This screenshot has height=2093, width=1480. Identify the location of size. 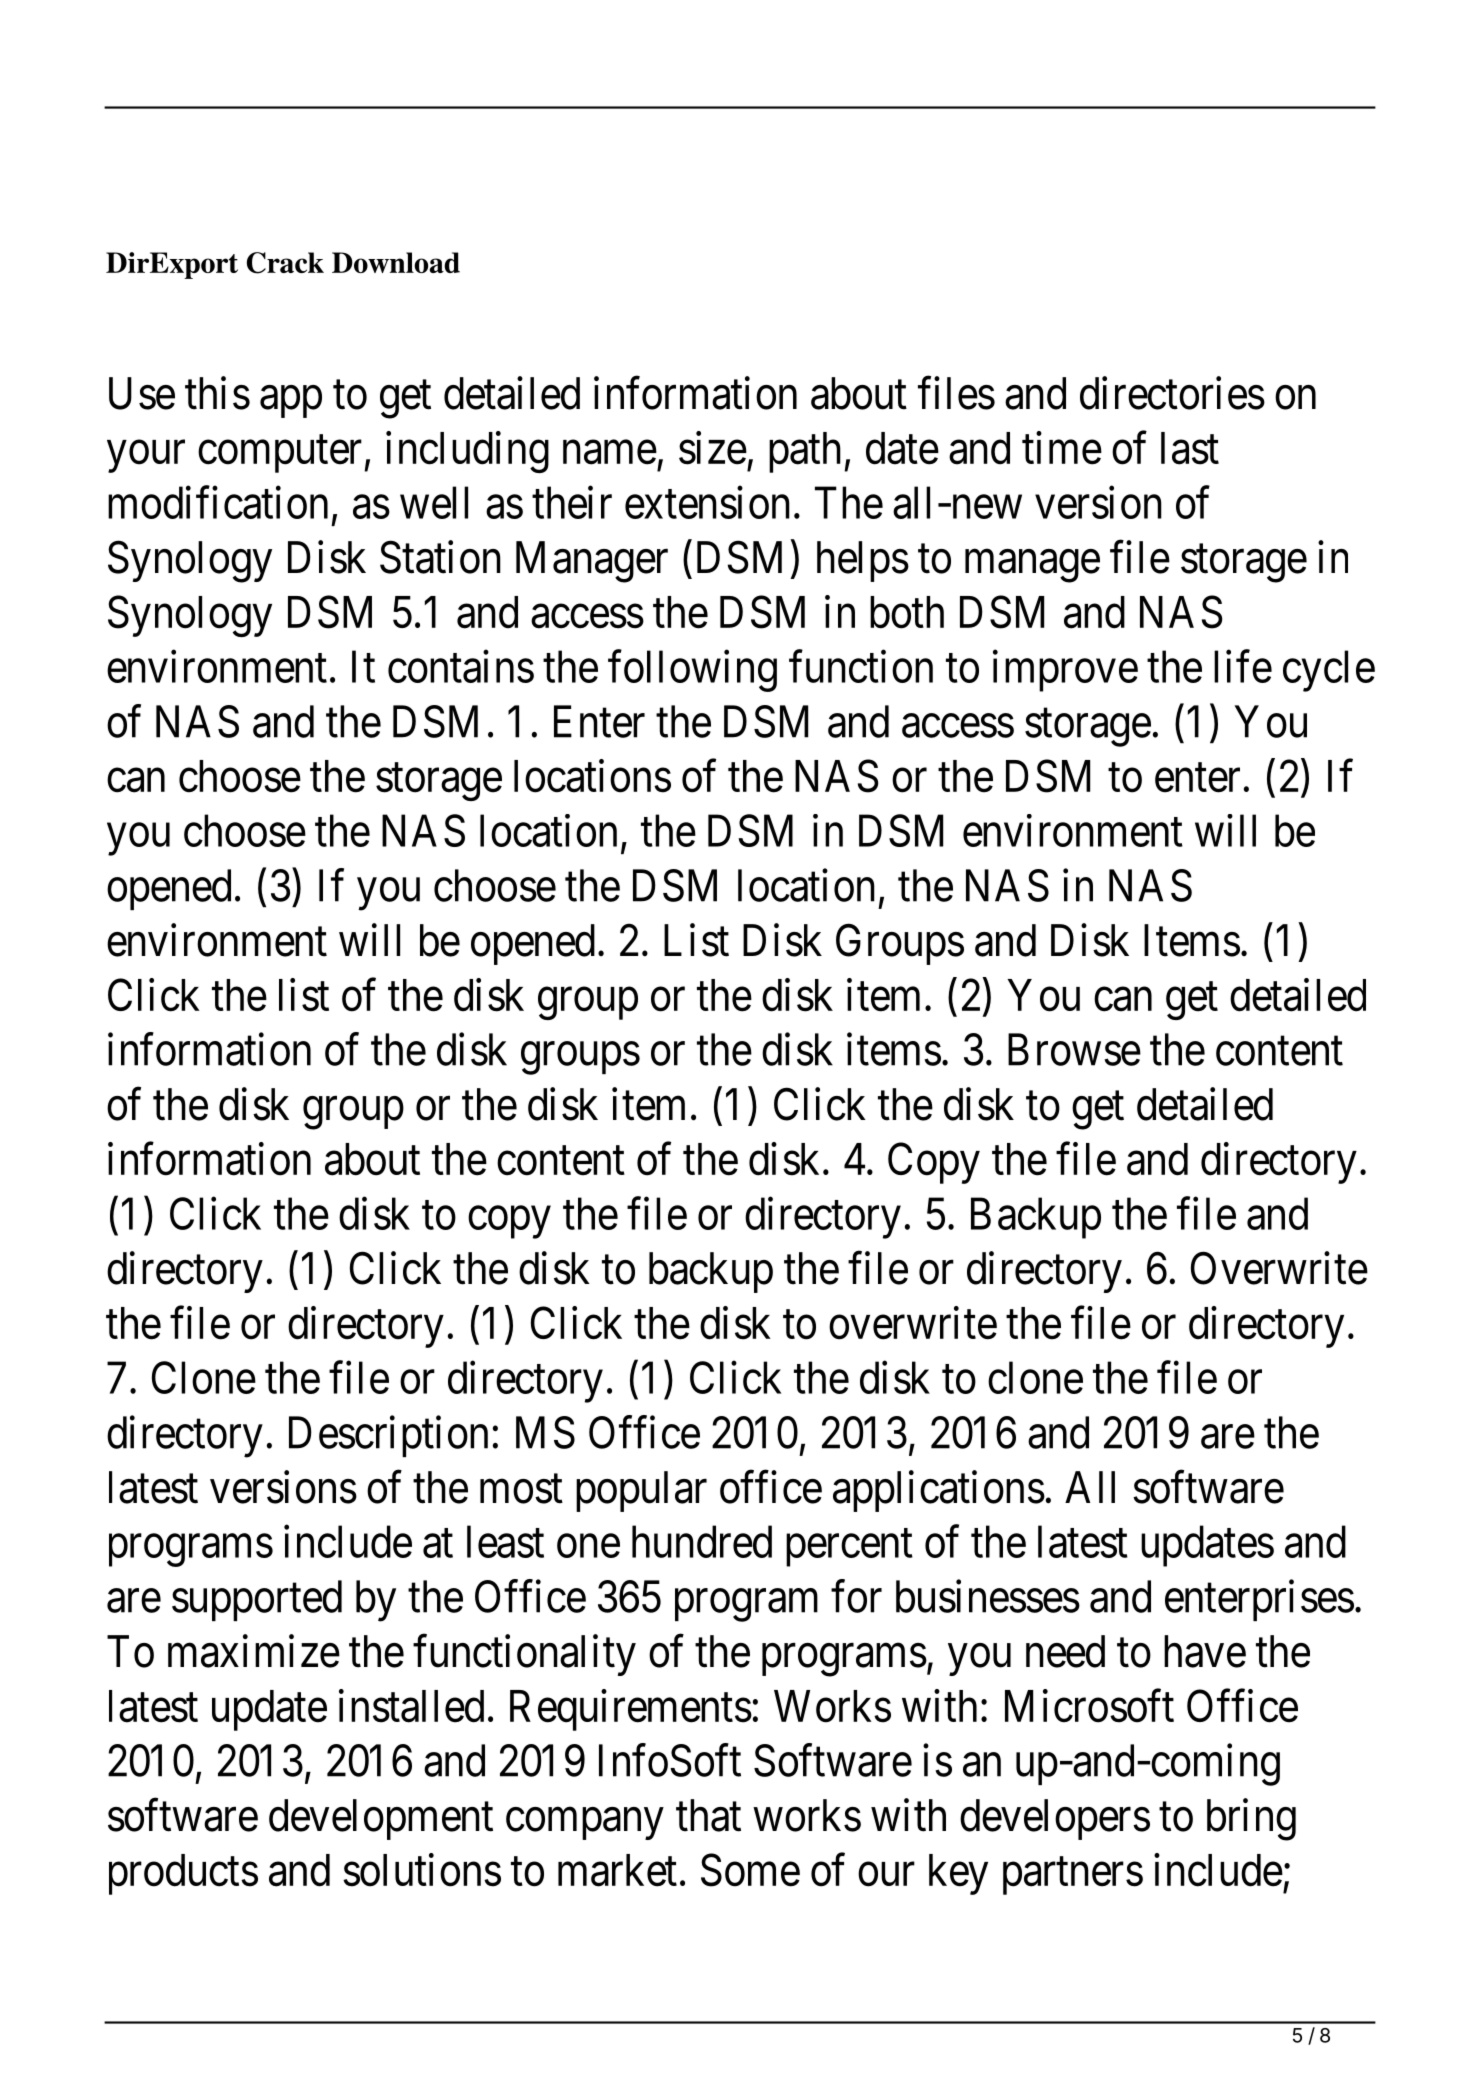
(713, 448).
